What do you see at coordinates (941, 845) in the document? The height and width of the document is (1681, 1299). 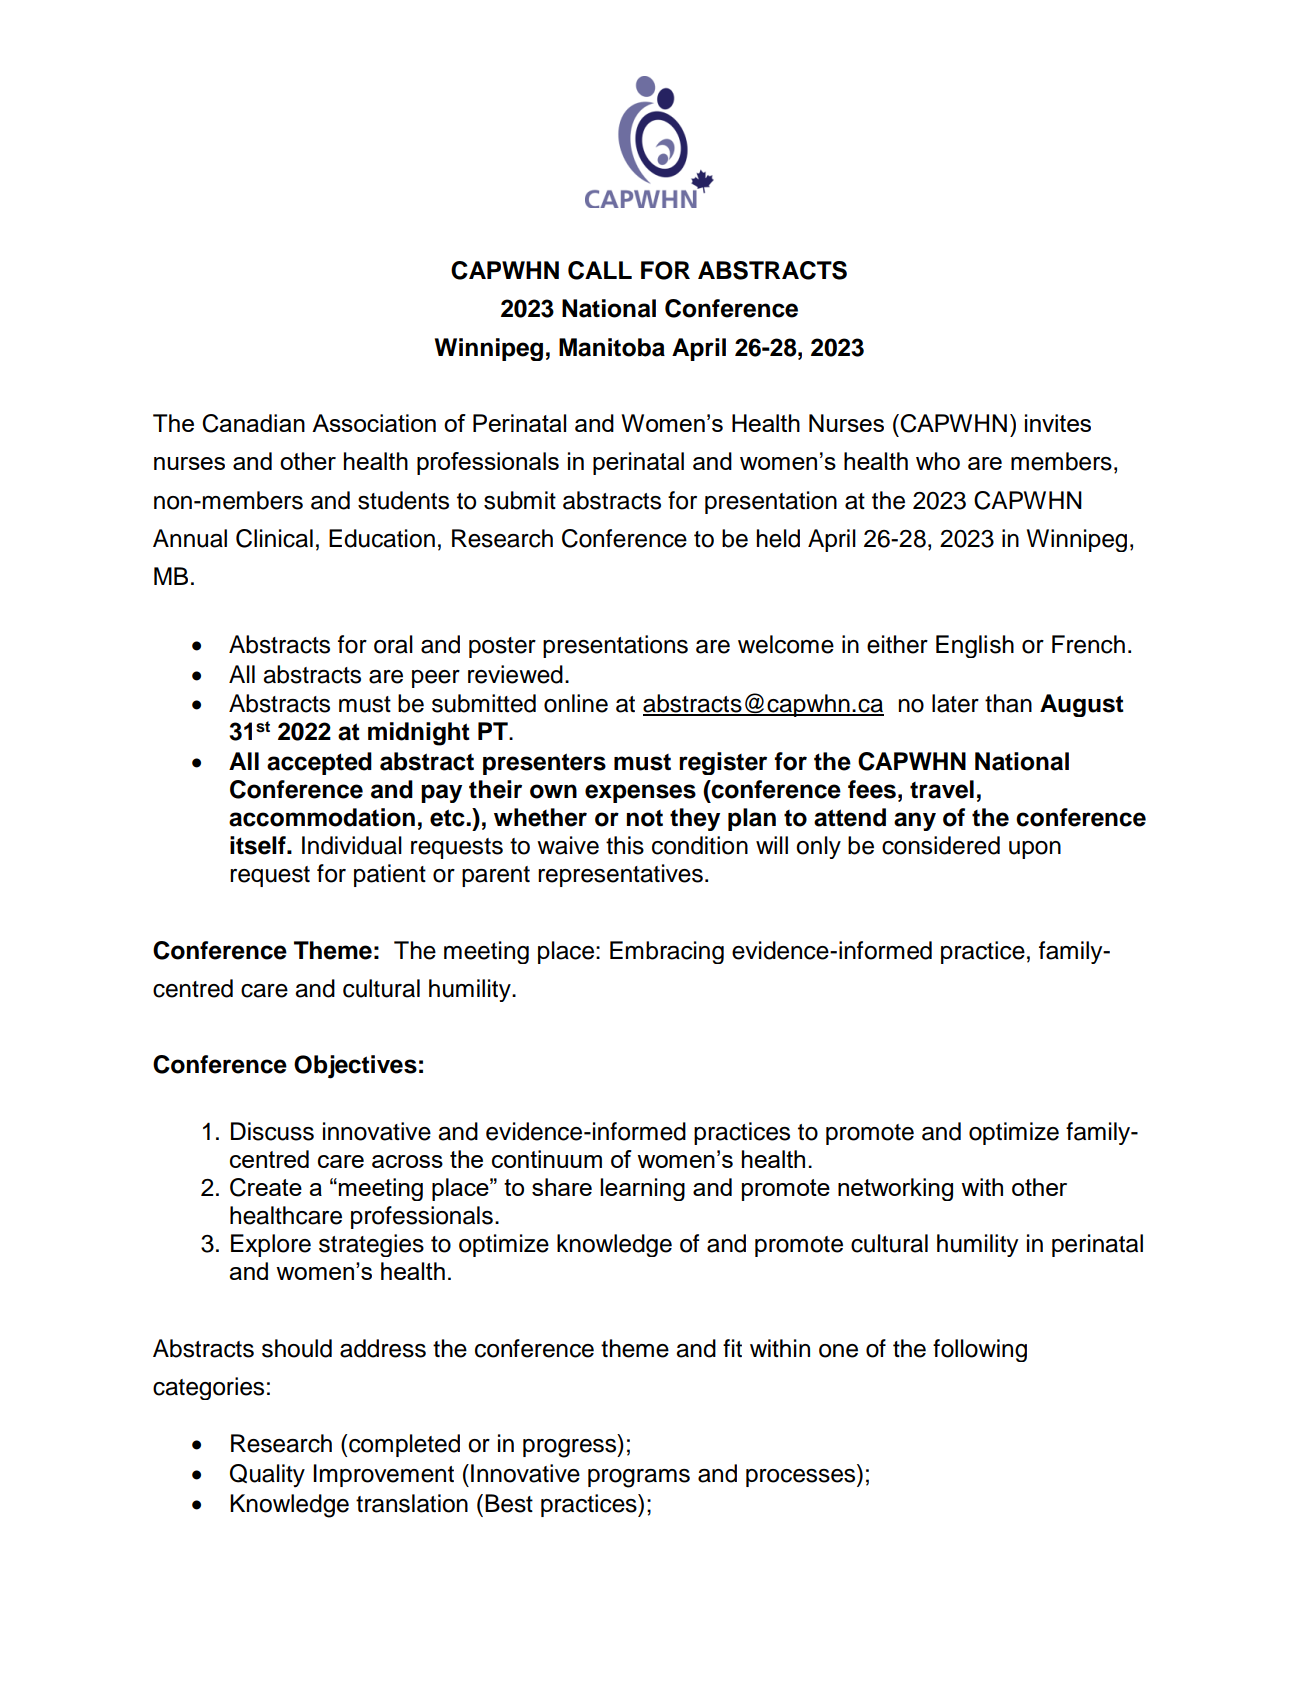 I see `considered` at bounding box center [941, 845].
